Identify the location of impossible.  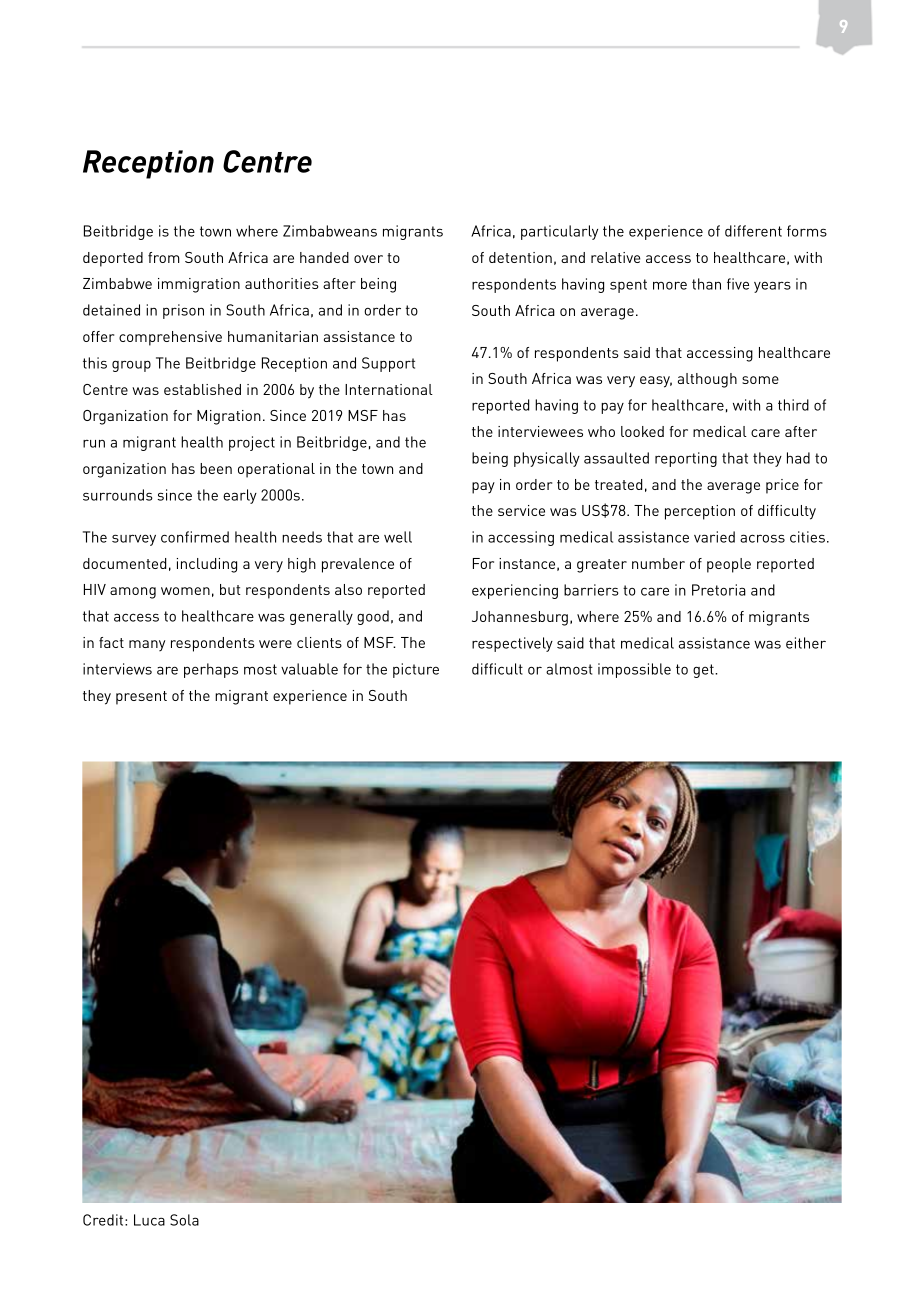
(634, 670).
